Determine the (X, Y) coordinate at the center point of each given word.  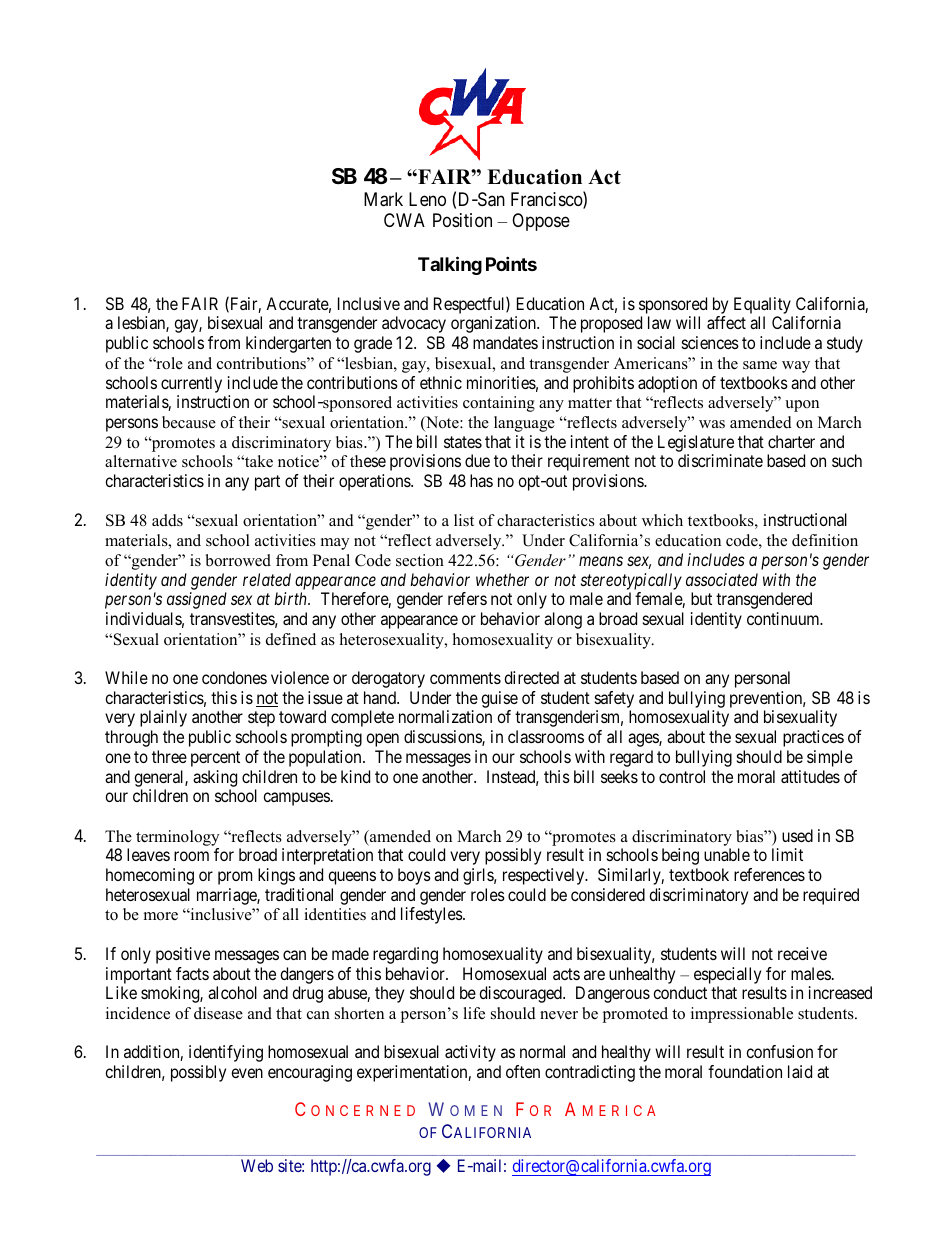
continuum (784, 618)
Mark (383, 199)
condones (234, 677)
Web (257, 1165)
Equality (763, 307)
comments (465, 678)
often (523, 1071)
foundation (745, 1071)
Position (462, 220)
